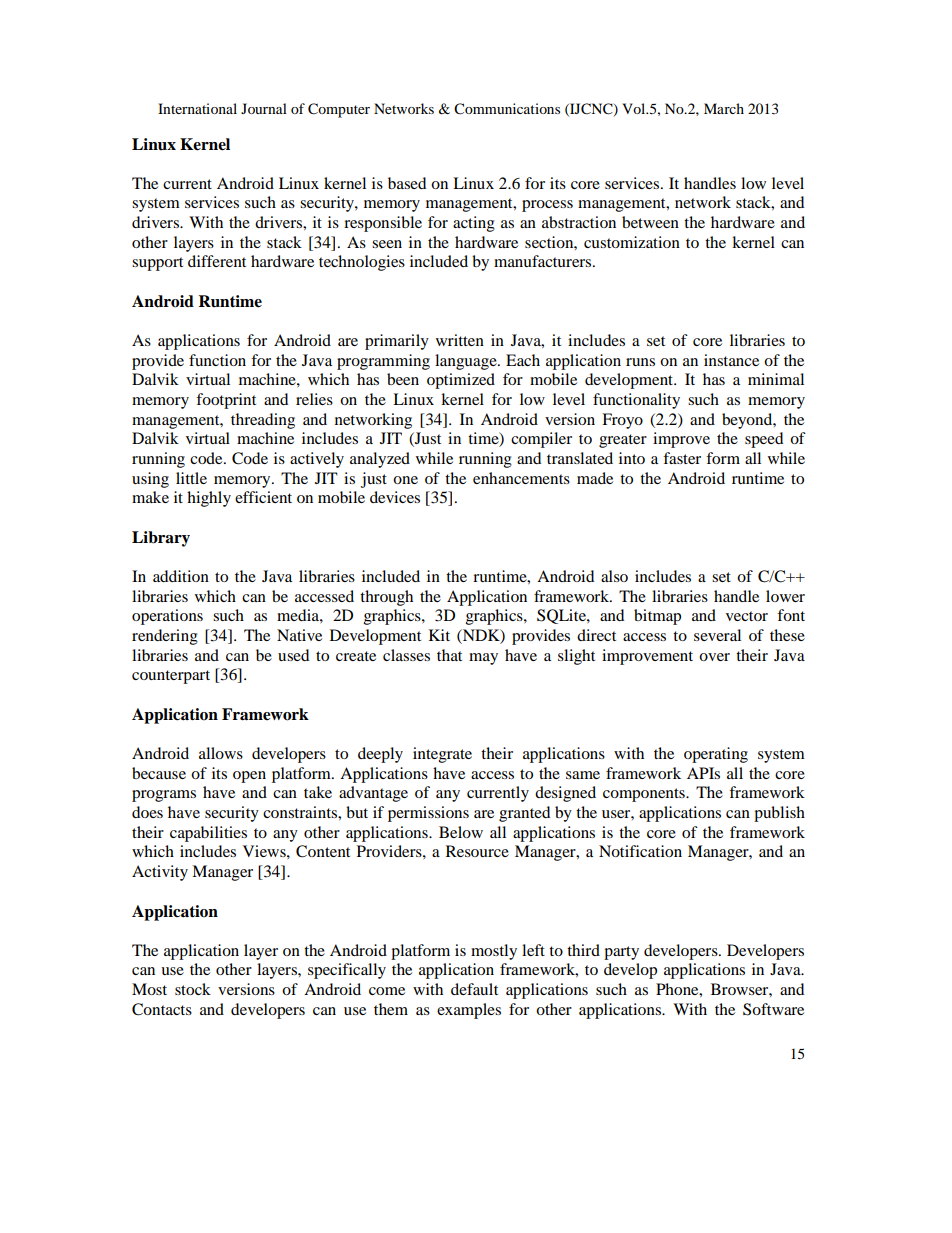 The width and height of the screenshot is (952, 1233). Describe the element at coordinates (442, 755) in the screenshot. I see `integrate` at that location.
